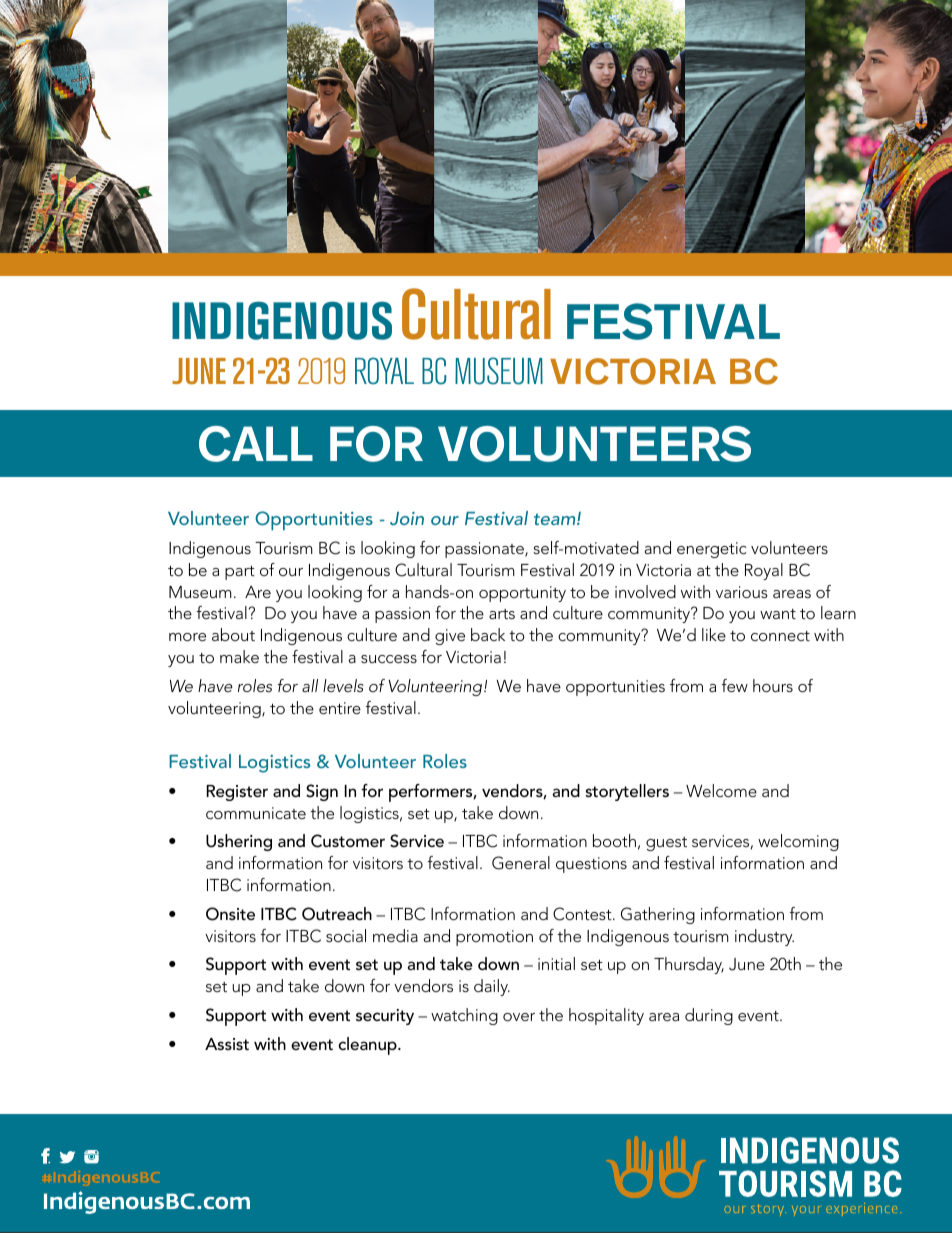 The height and width of the screenshot is (1233, 952). Describe the element at coordinates (721, 790) in the screenshot. I see `Welcome` at that location.
